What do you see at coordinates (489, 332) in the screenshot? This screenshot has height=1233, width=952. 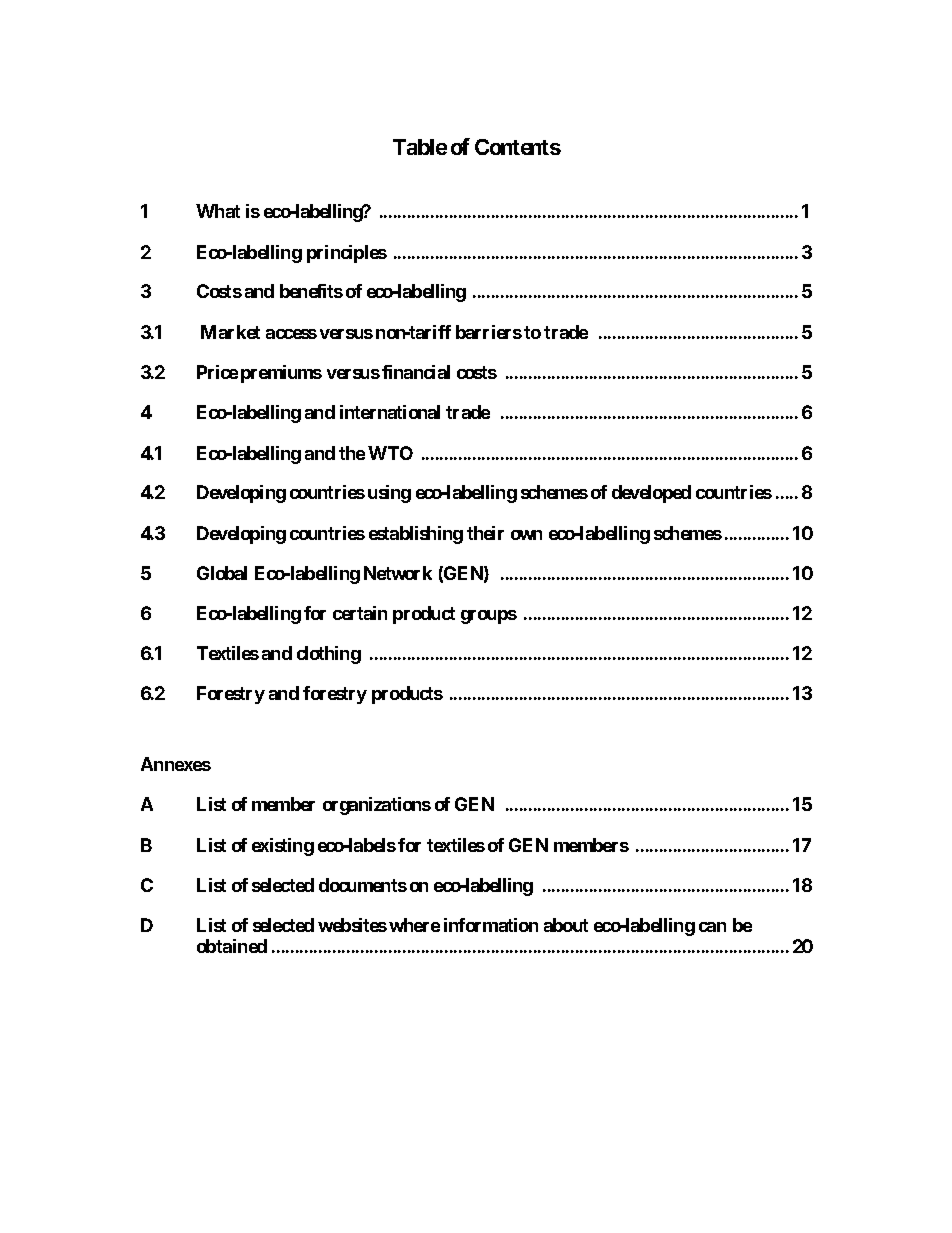 I see `barriers` at bounding box center [489, 332].
